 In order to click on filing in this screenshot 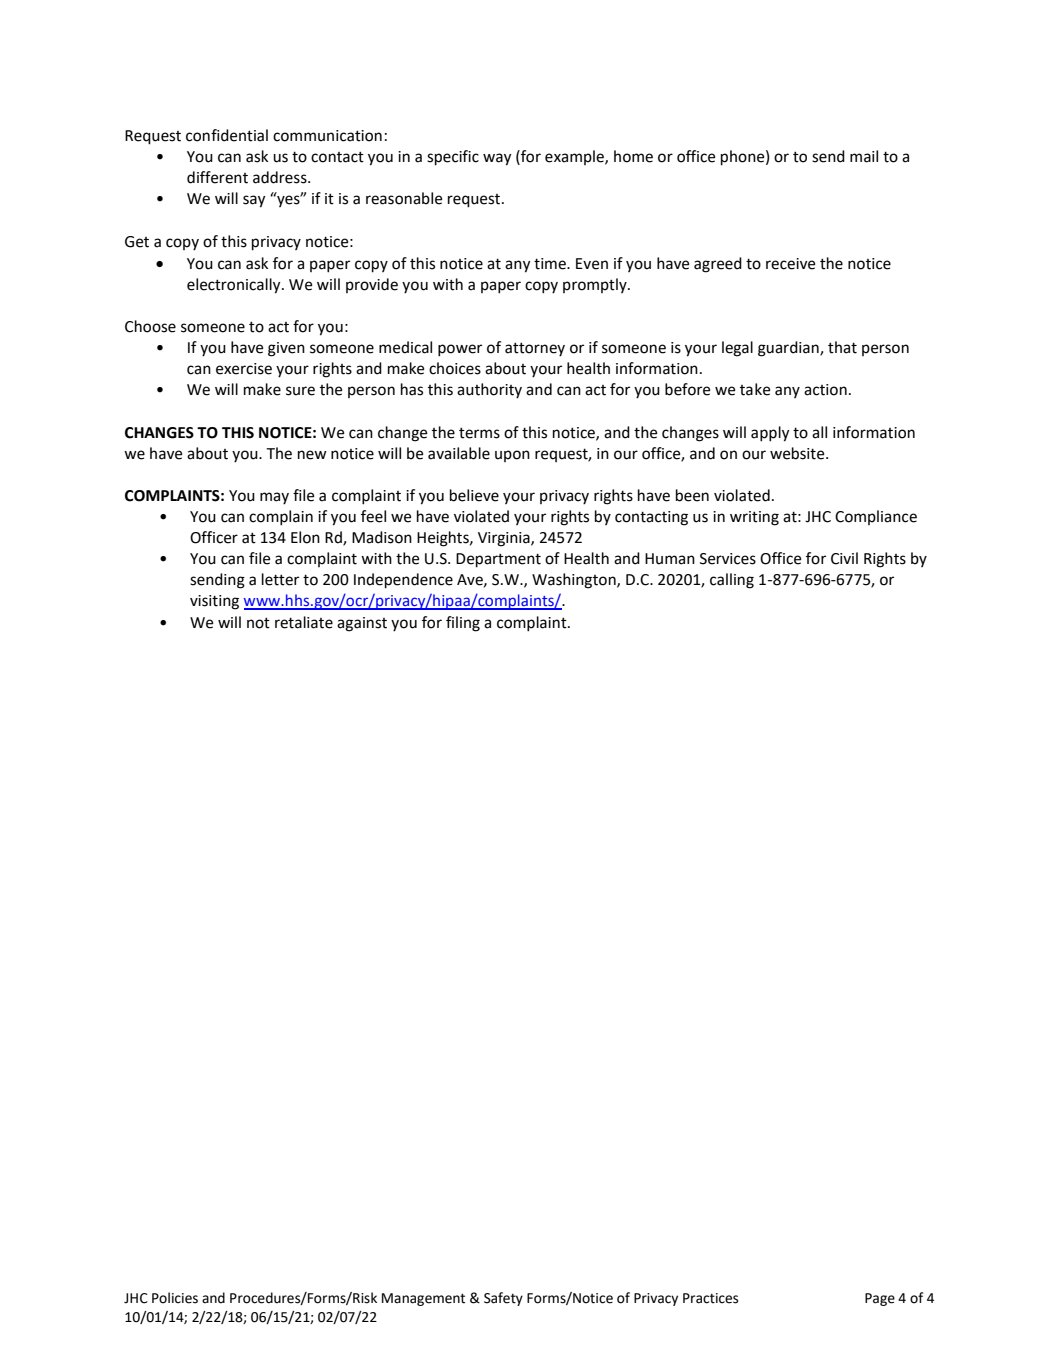, I will do `click(463, 624)`.
